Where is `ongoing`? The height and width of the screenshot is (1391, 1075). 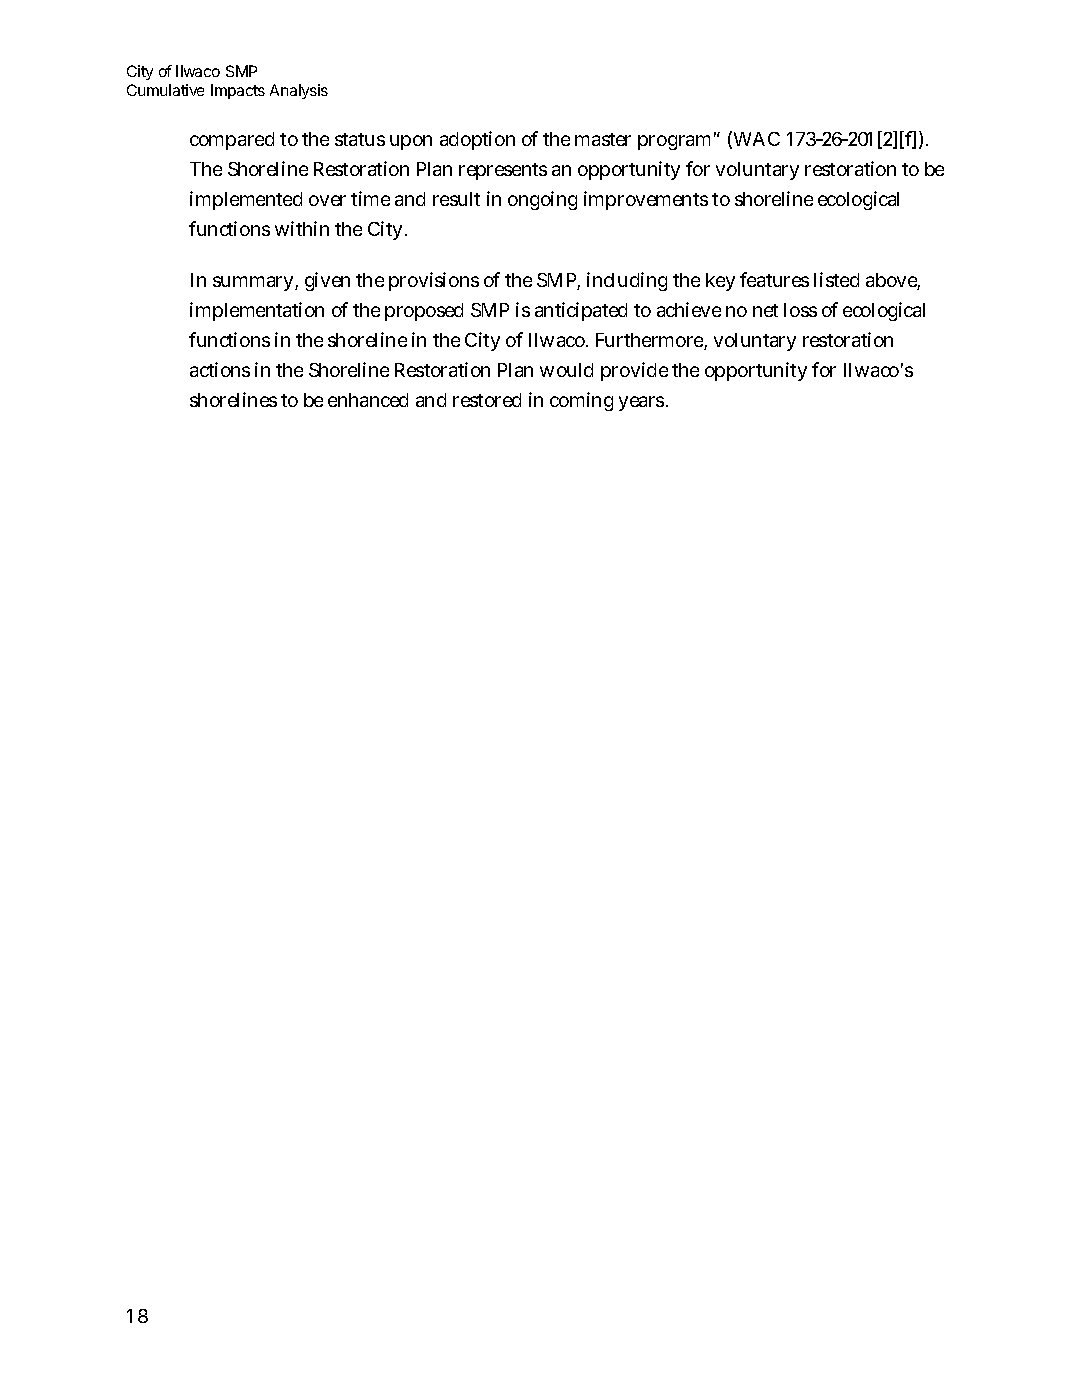 ongoing is located at coordinates (542, 200).
